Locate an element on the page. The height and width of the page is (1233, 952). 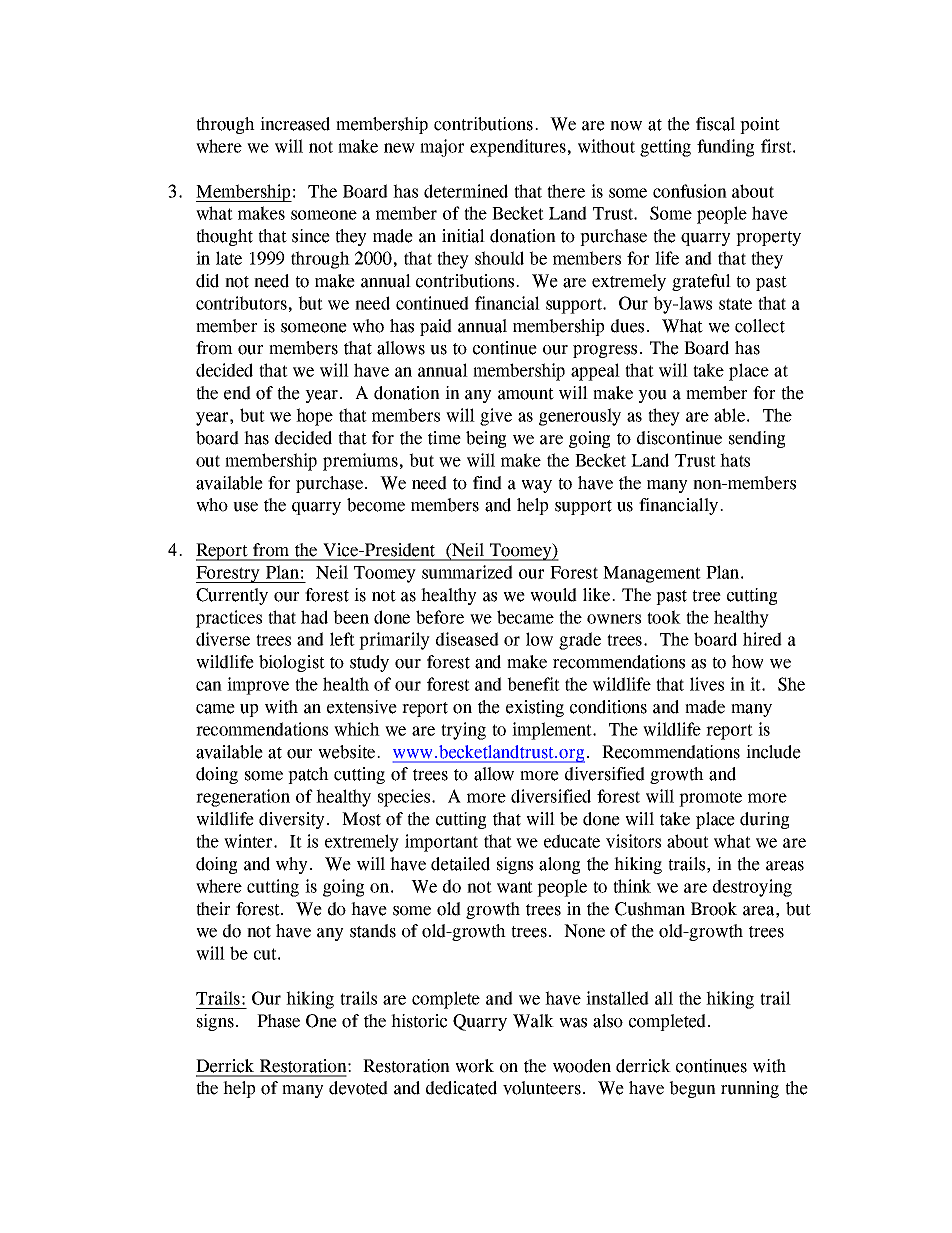
trying is located at coordinates (463, 731).
